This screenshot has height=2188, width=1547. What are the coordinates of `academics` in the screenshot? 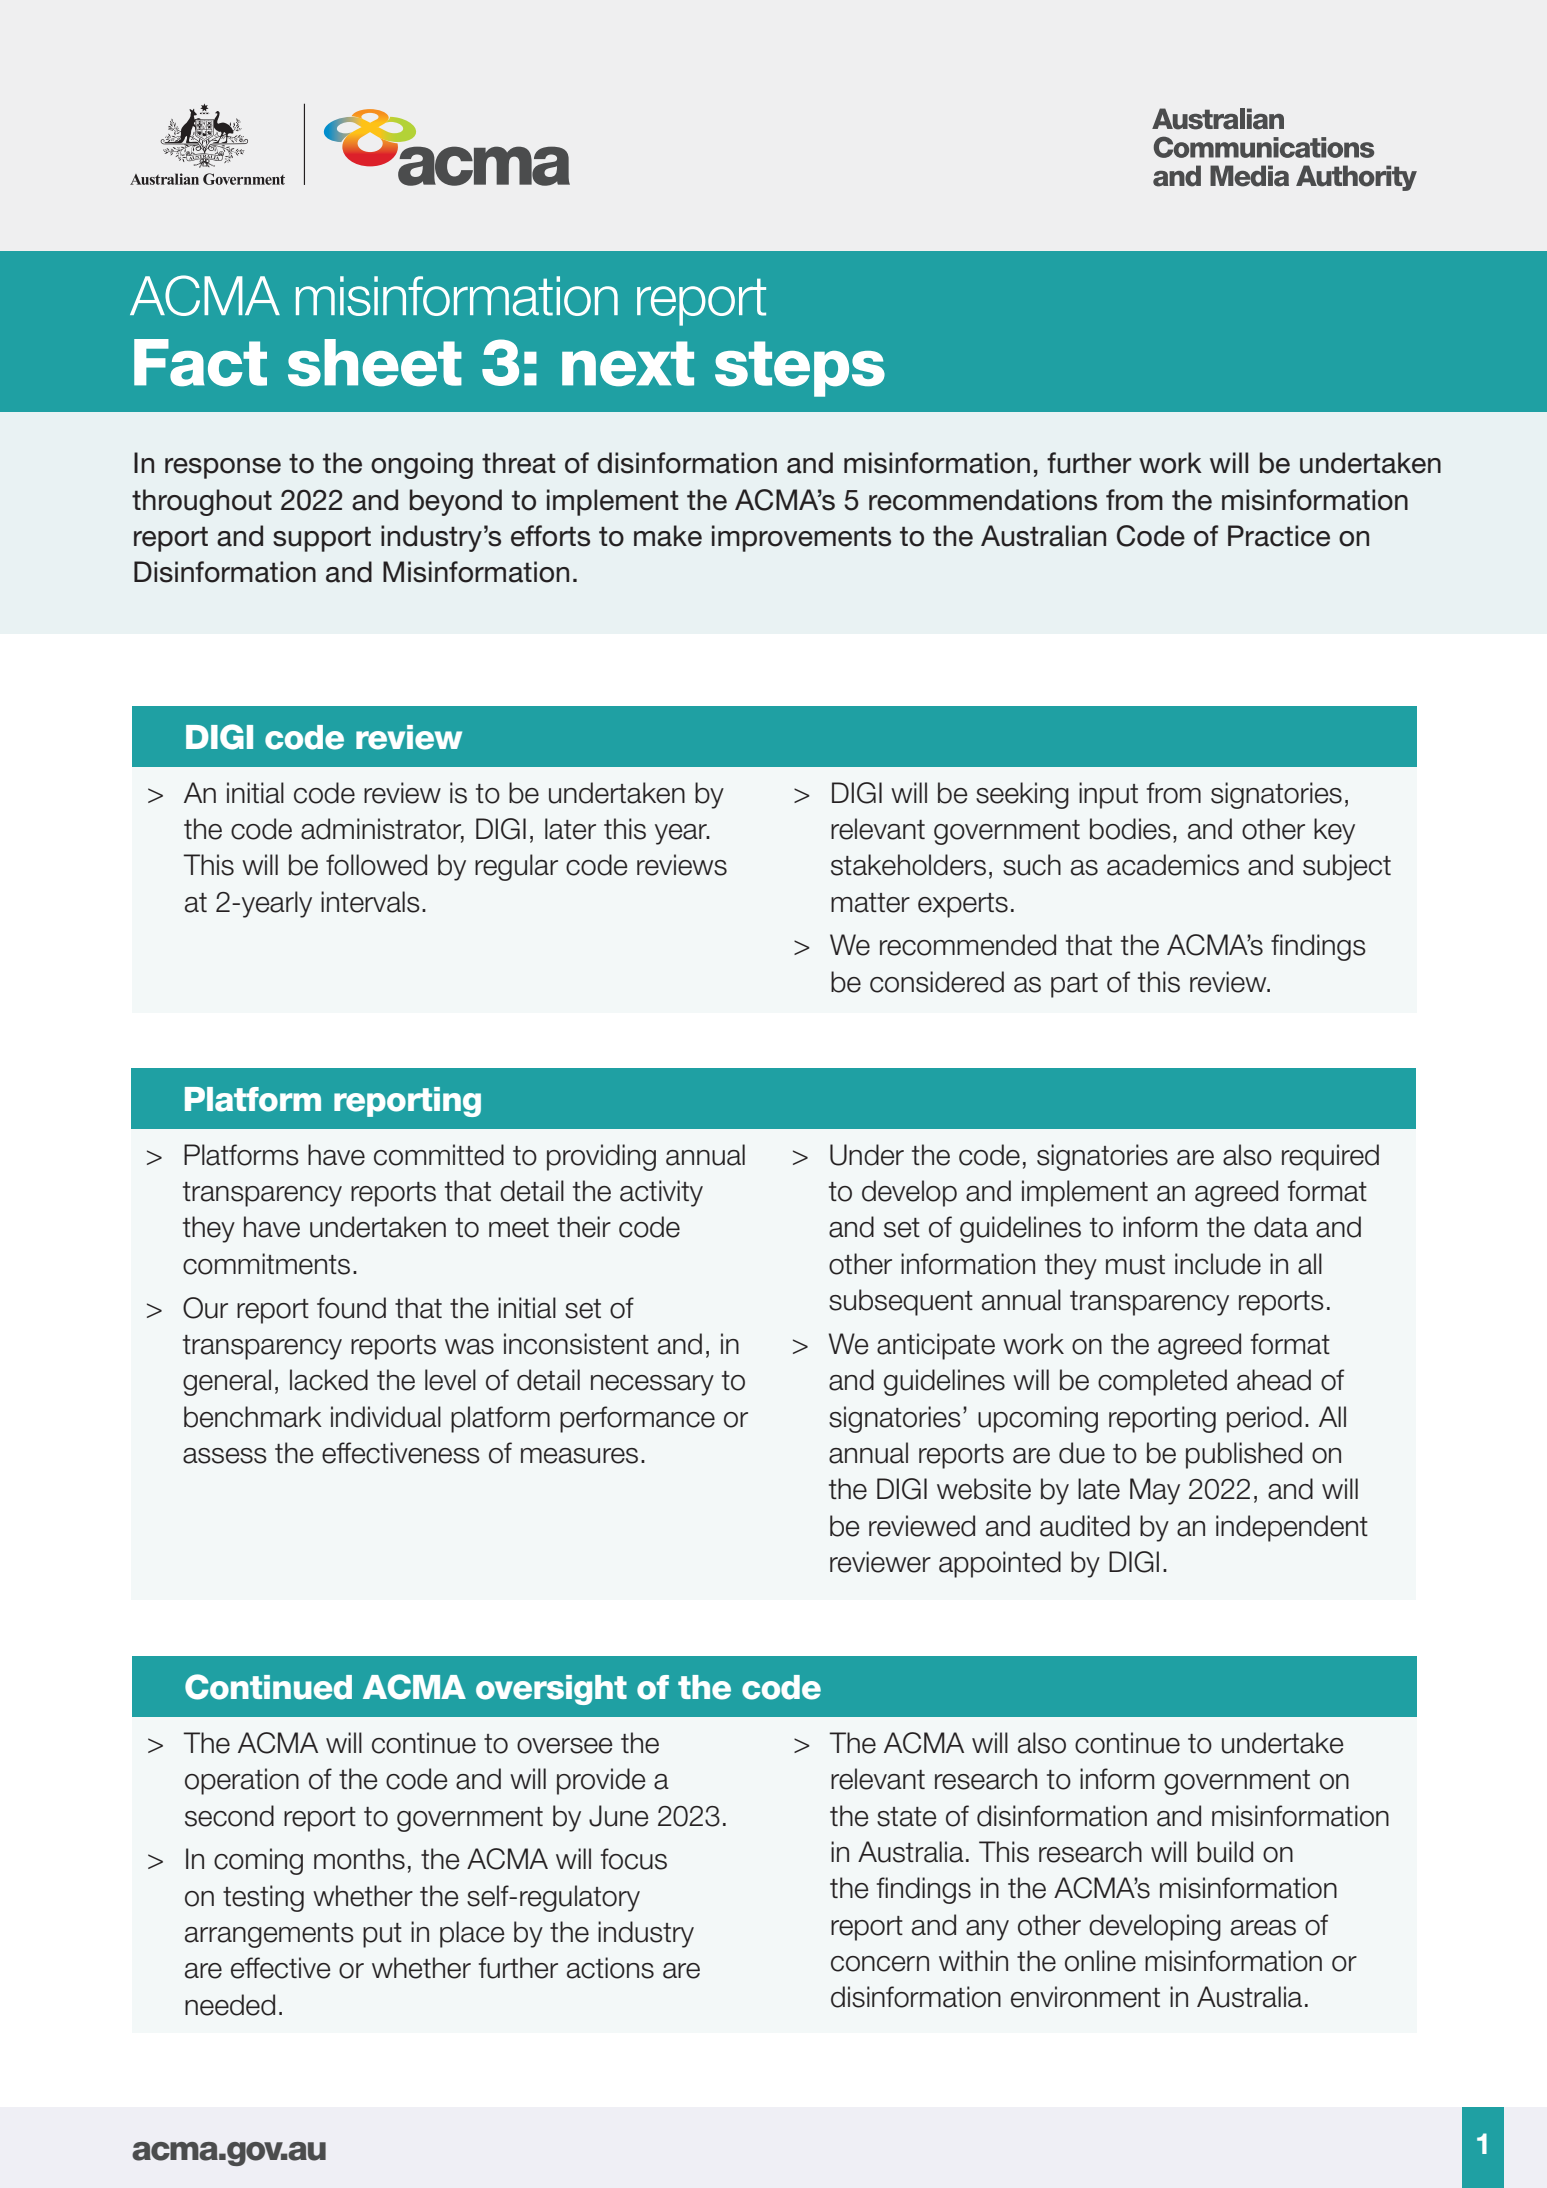 It's located at (1173, 865).
